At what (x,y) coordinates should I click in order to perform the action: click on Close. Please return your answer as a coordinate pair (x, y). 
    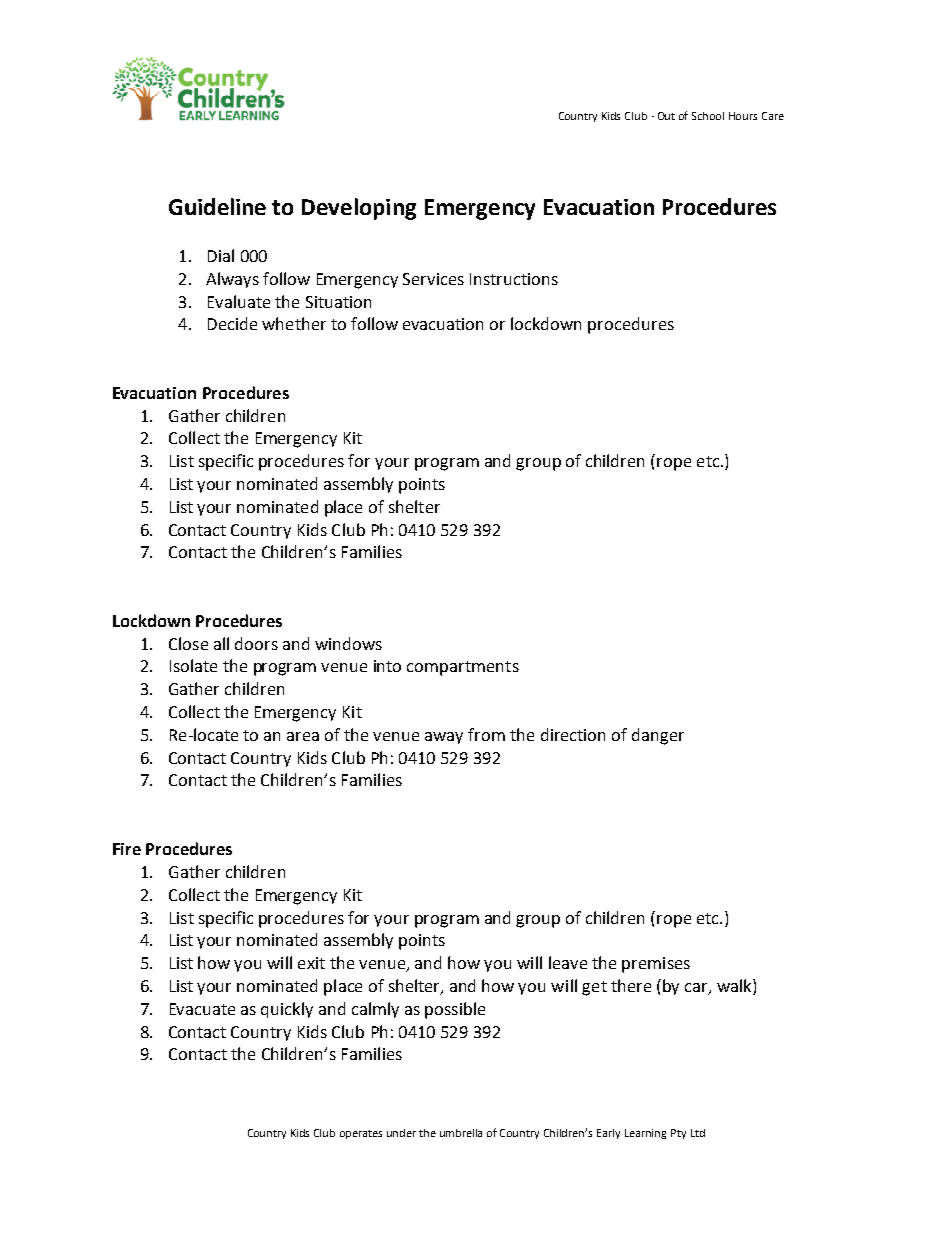
    Looking at the image, I should click on (188, 643).
